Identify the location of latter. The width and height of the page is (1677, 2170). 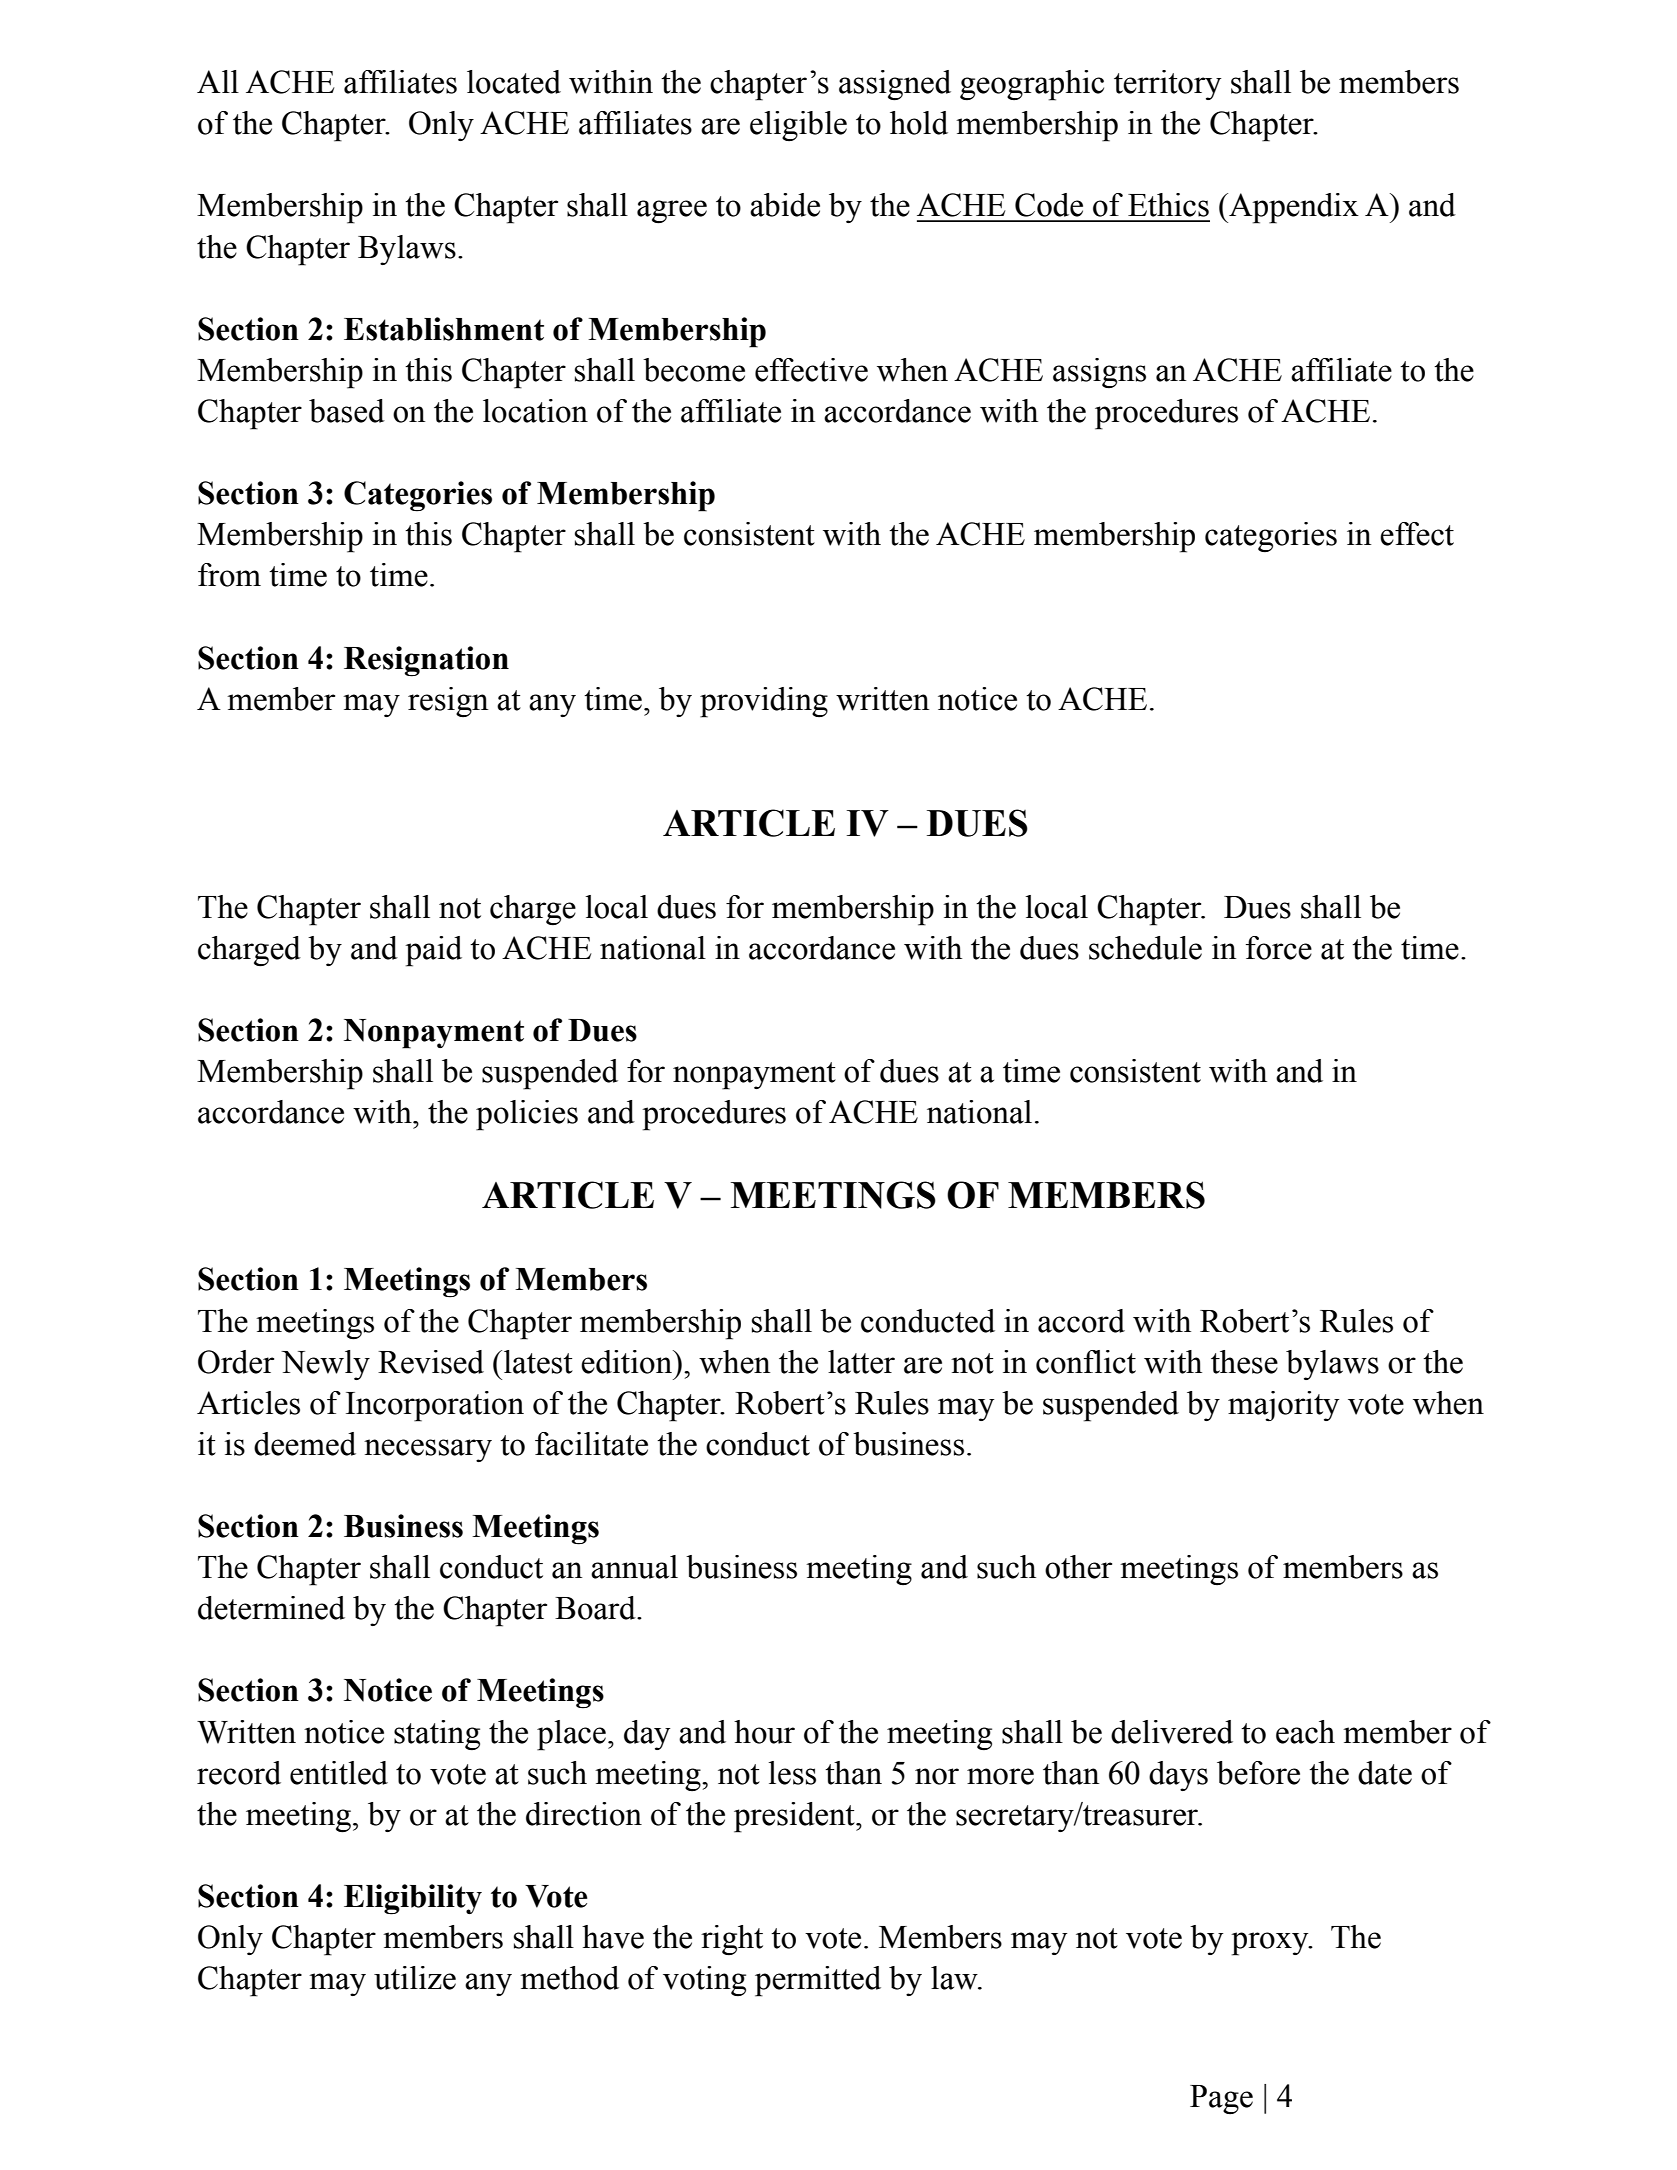
(861, 1362).
